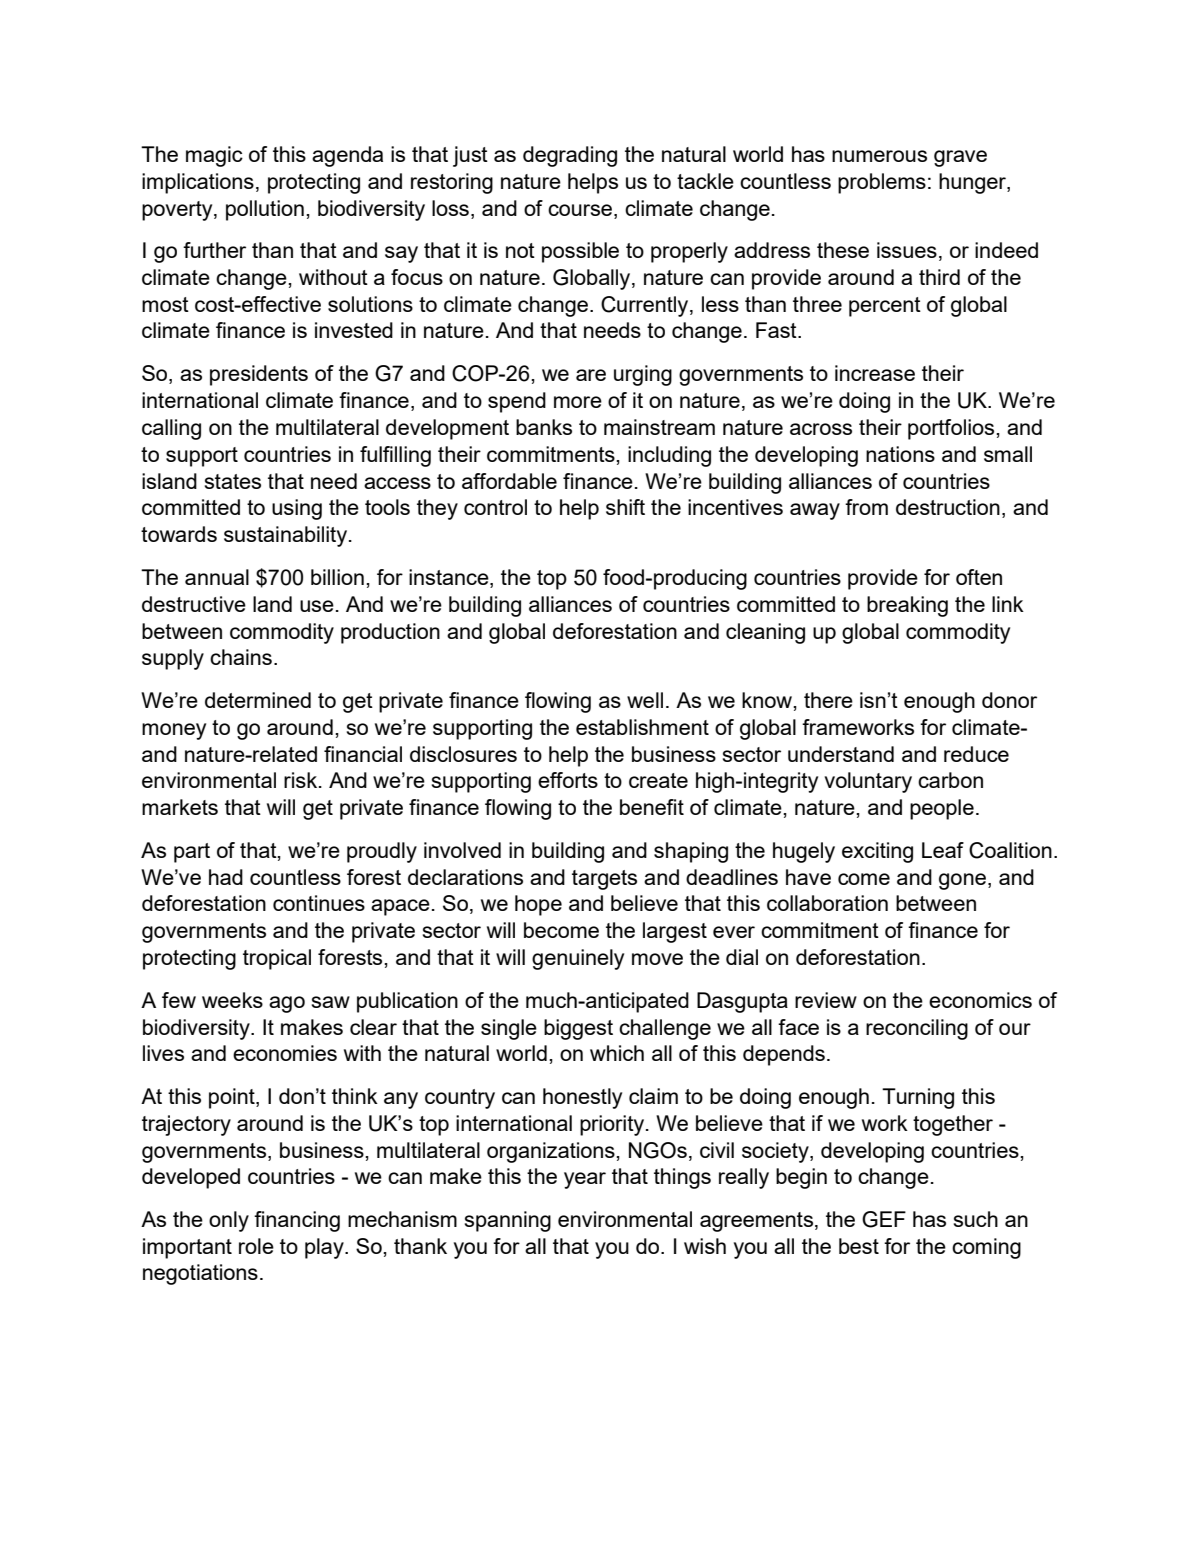  I want to click on course, so click(581, 210).
